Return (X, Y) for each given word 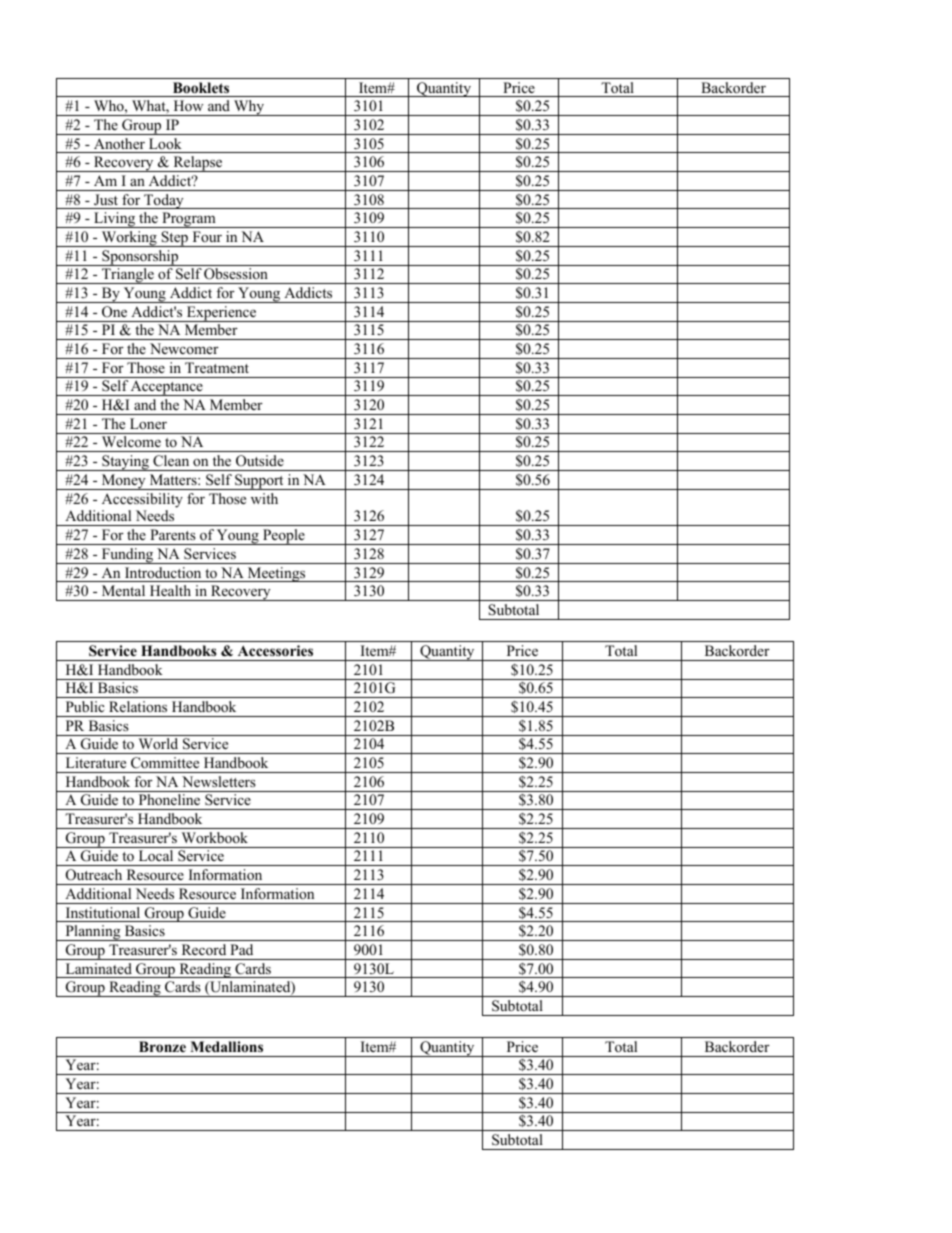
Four (207, 236)
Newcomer (184, 348)
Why (249, 108)
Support (259, 482)
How (188, 105)
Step (174, 239)
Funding (127, 556)
